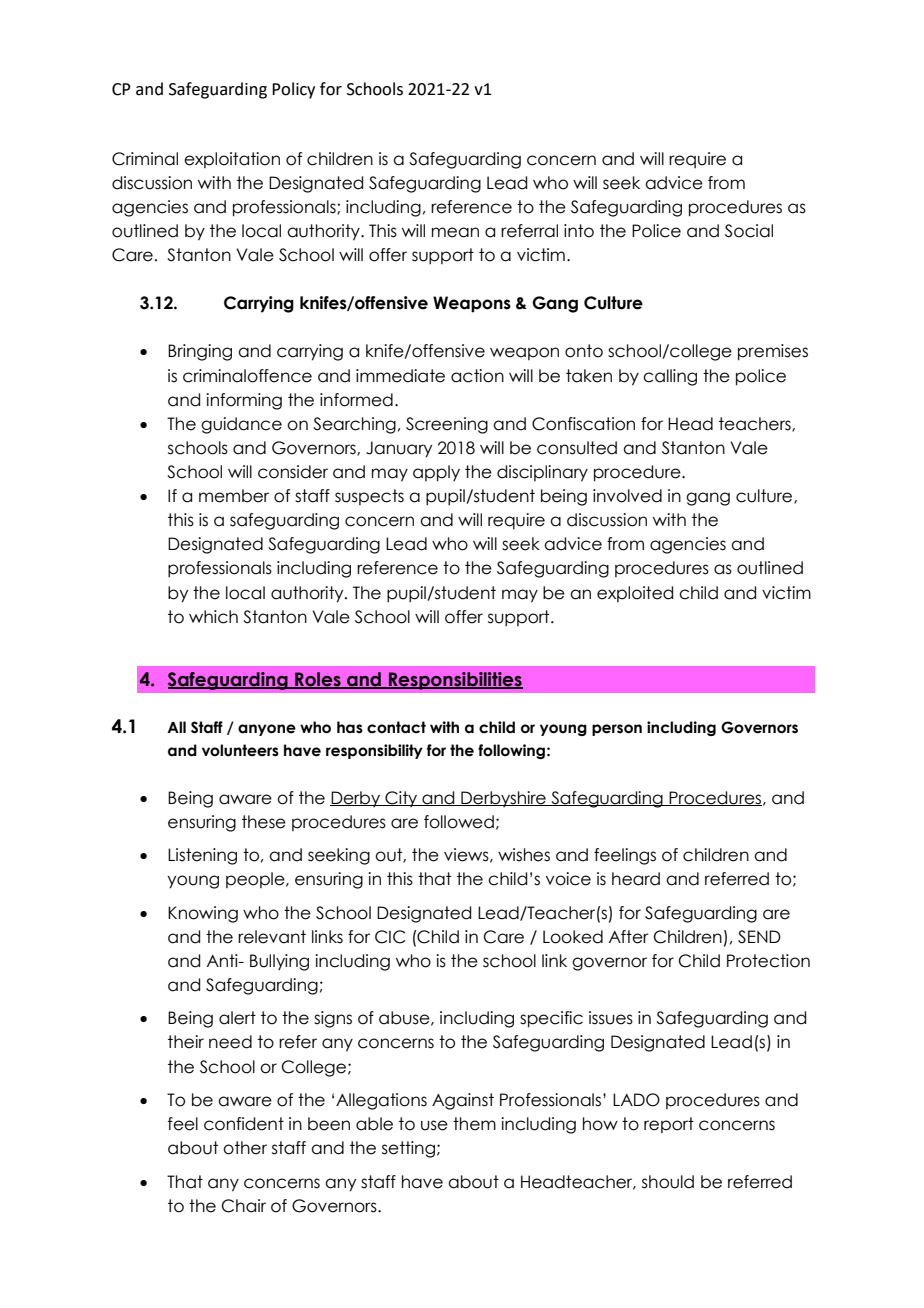 This screenshot has width=924, height=1308. Describe the element at coordinates (256, 880) in the screenshot. I see `people` at that location.
